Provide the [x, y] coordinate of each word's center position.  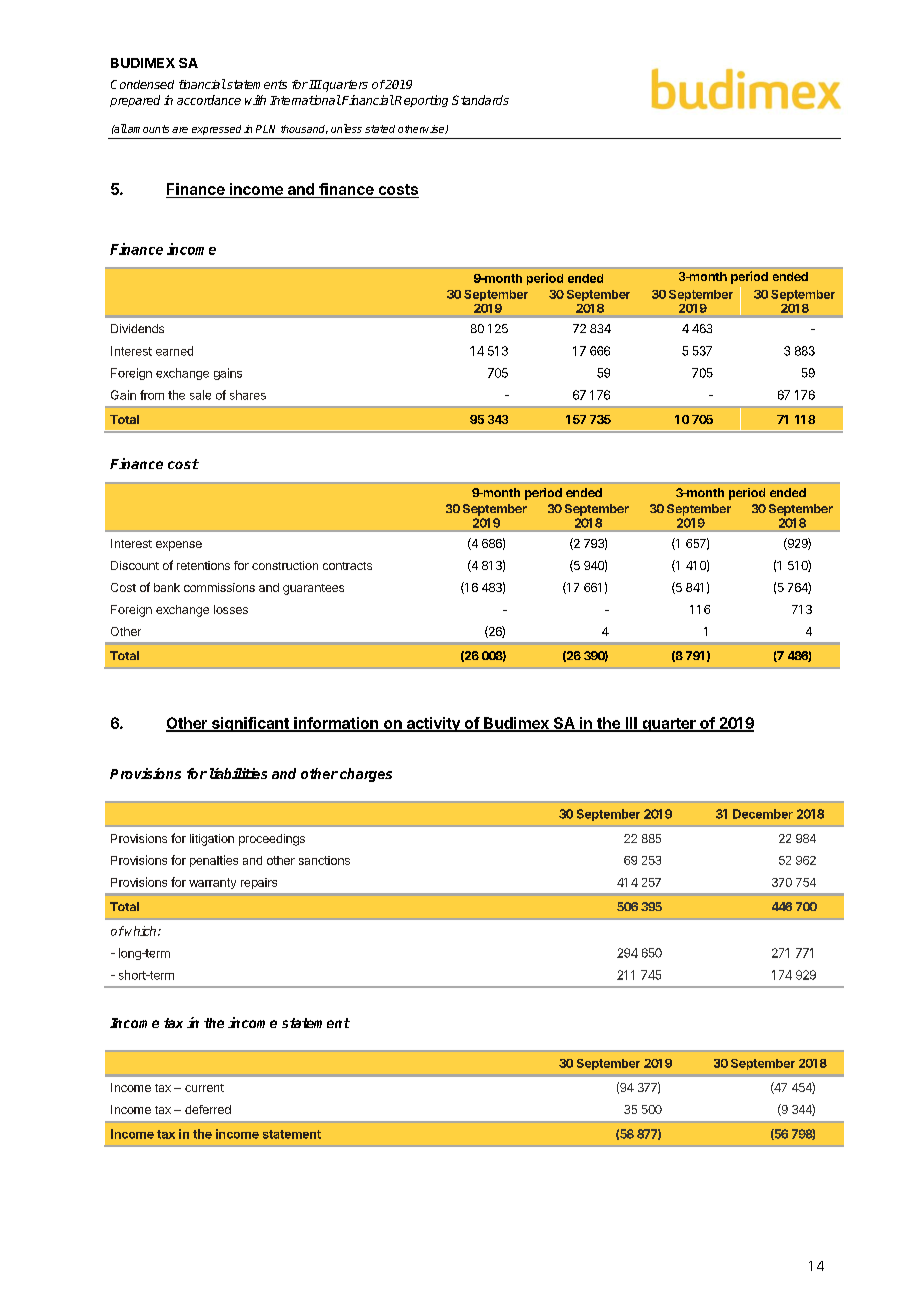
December [763, 814]
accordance [209, 100]
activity [433, 724]
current [204, 1088]
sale [200, 395]
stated [380, 129]
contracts [347, 566]
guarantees [313, 589]
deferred [208, 1109]
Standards [480, 100]
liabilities [238, 773]
